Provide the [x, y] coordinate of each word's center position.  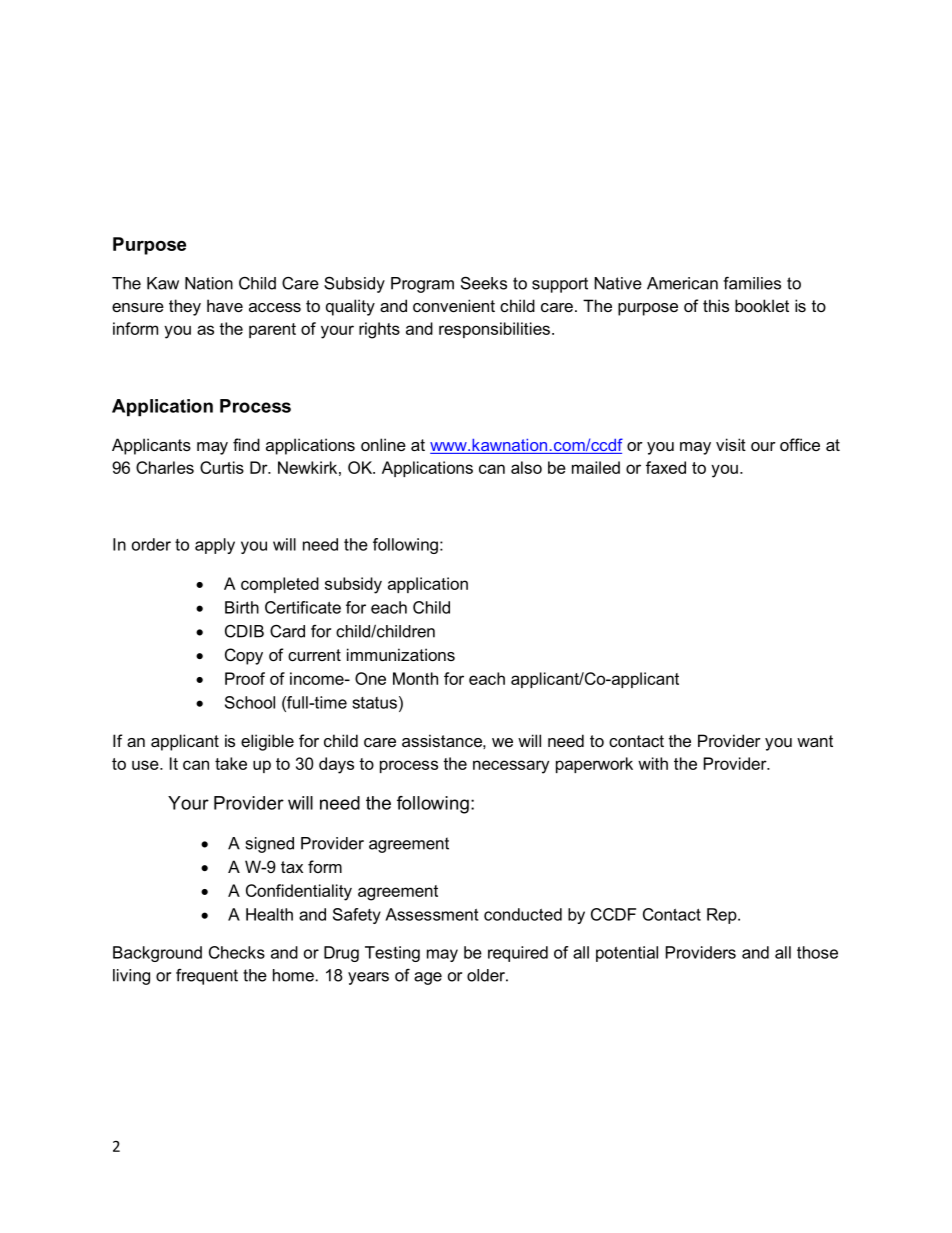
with [653, 763]
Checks [237, 952]
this [716, 305]
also [526, 467]
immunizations [401, 654]
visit [731, 444]
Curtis [222, 467]
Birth [242, 607]
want [815, 741]
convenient [454, 305]
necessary [511, 767]
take [231, 763]
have [225, 305]
